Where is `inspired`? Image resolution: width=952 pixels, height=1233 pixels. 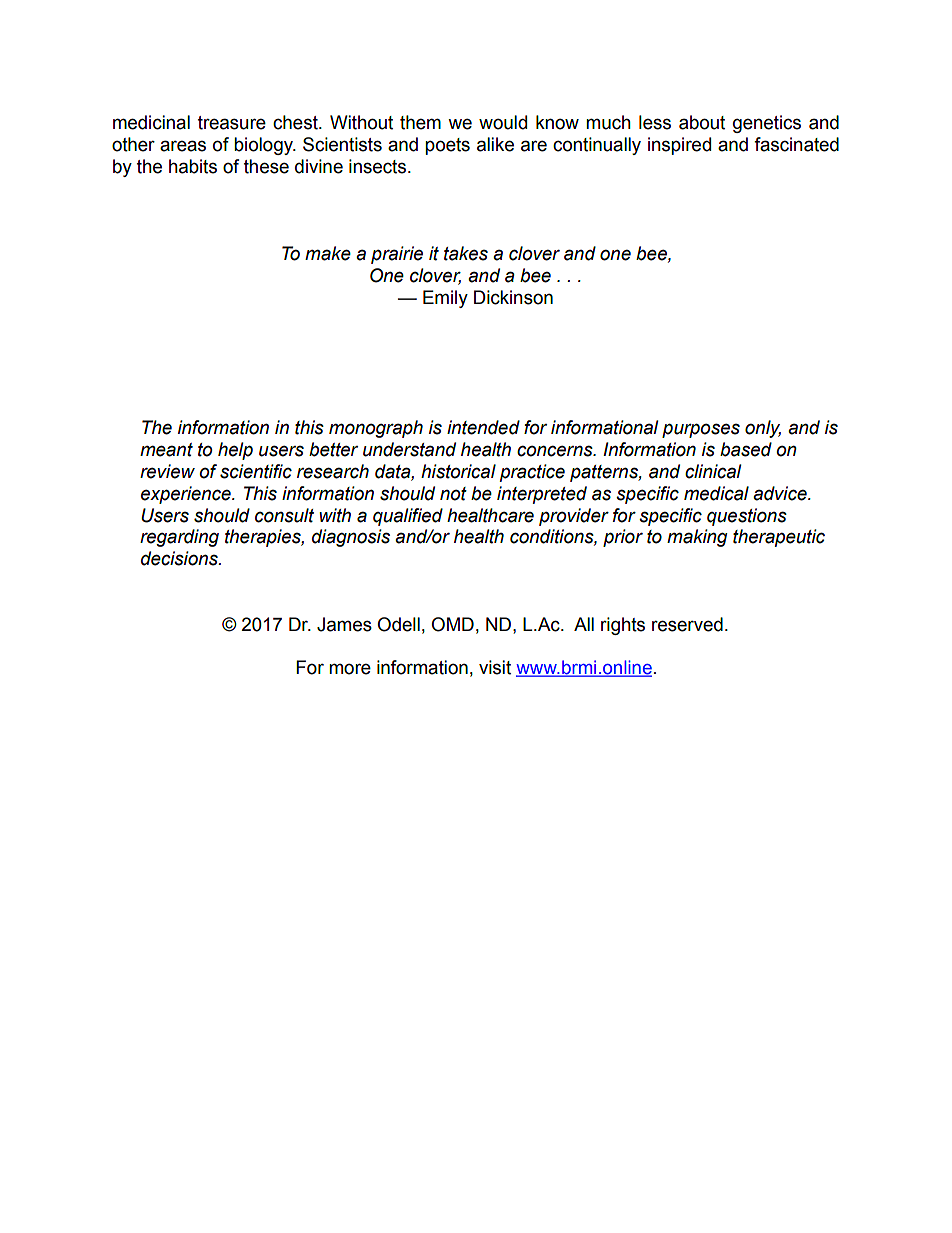 inspired is located at coordinates (679, 146).
